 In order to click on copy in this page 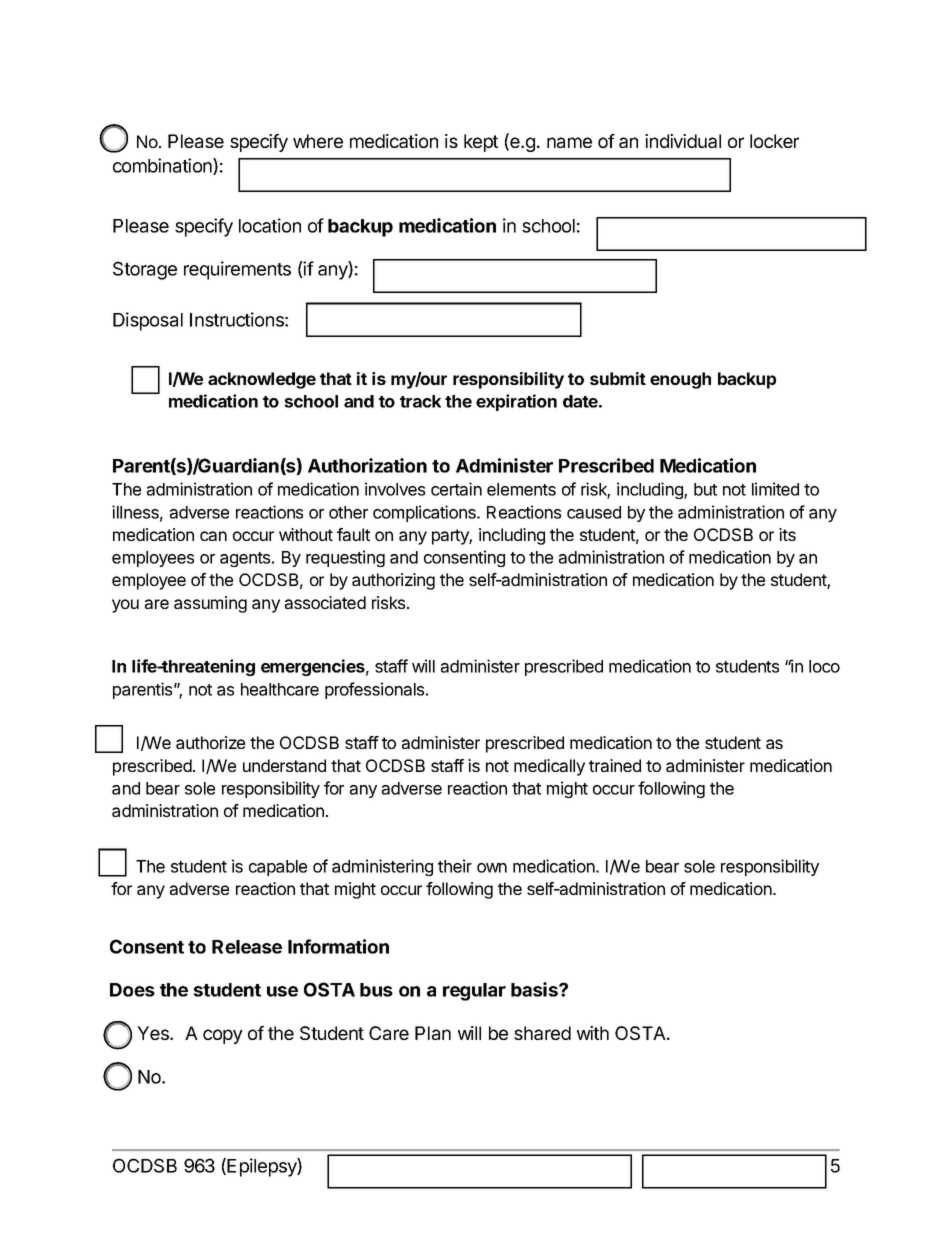, I will do `click(223, 1036)`.
